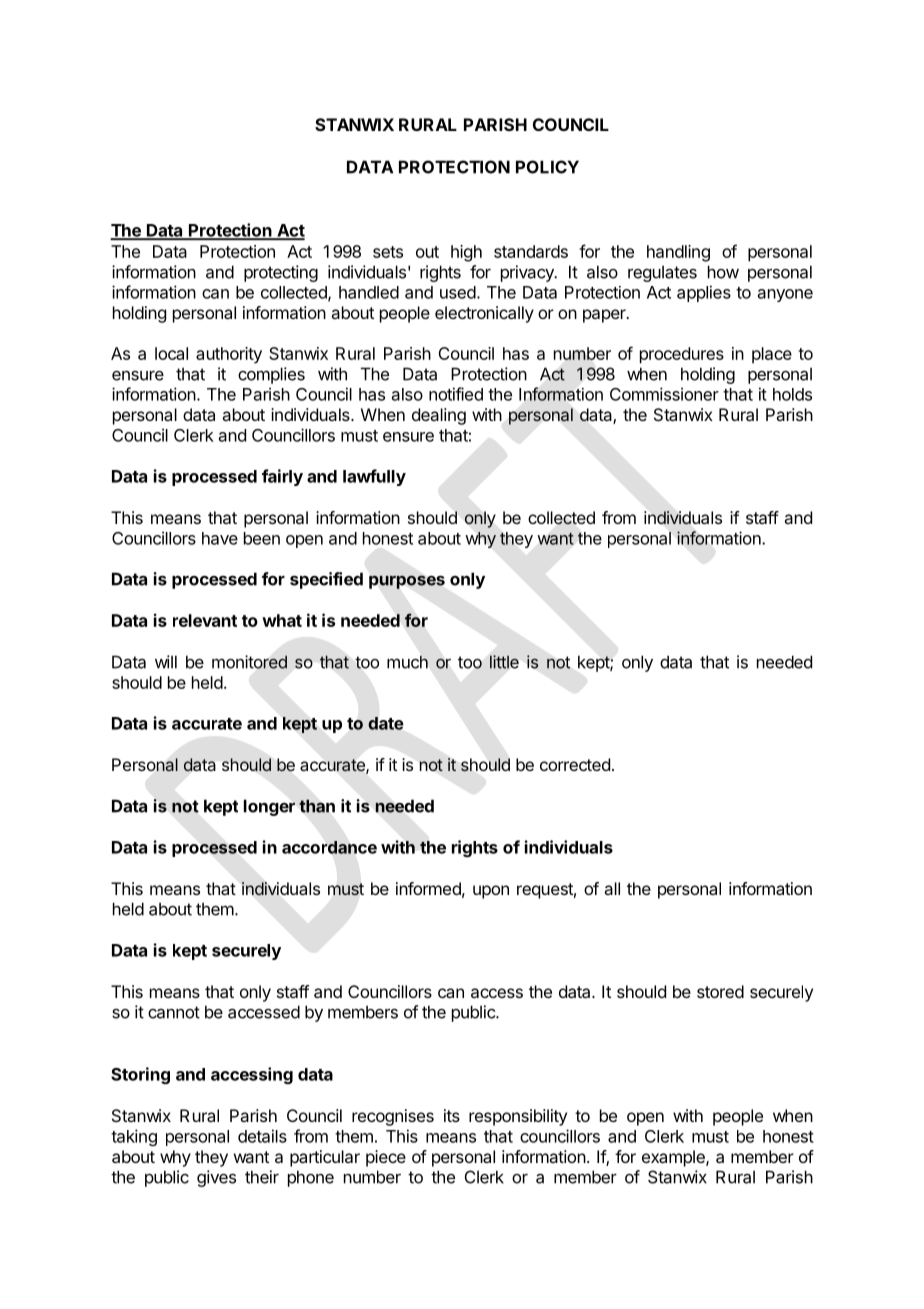  Describe the element at coordinates (452, 1115) in the screenshot. I see `its` at that location.
